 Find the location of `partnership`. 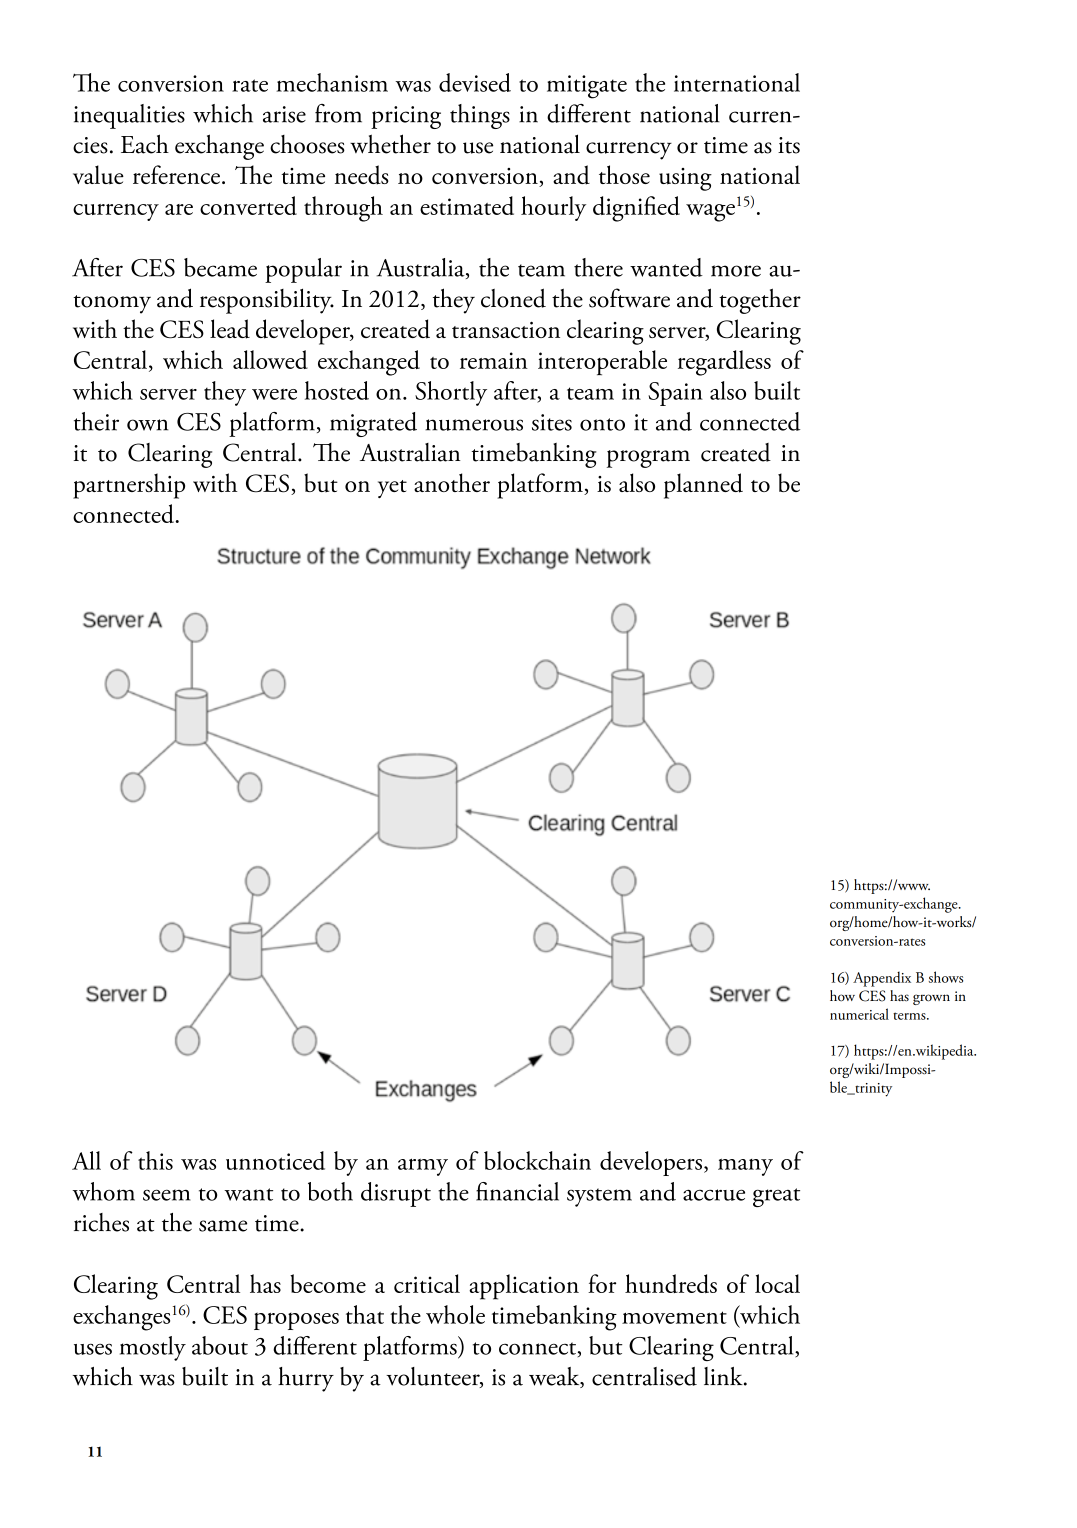

partnership is located at coordinates (129, 486).
